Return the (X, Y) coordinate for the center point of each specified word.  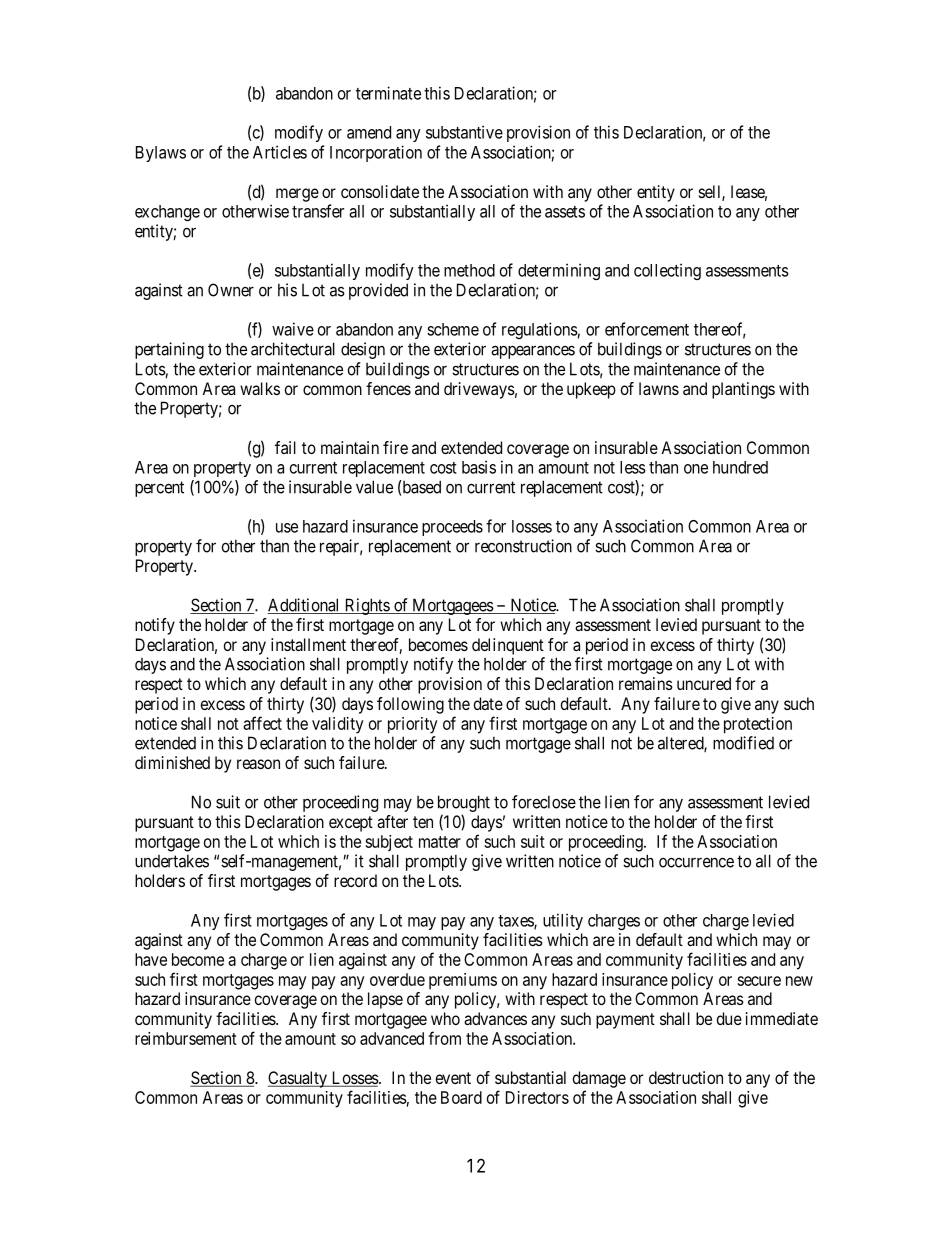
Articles (280, 152)
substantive (464, 132)
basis (479, 467)
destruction (686, 1077)
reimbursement (186, 1038)
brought (464, 803)
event (453, 1078)
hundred (740, 467)
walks (260, 388)
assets (565, 212)
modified (743, 743)
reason (258, 764)
